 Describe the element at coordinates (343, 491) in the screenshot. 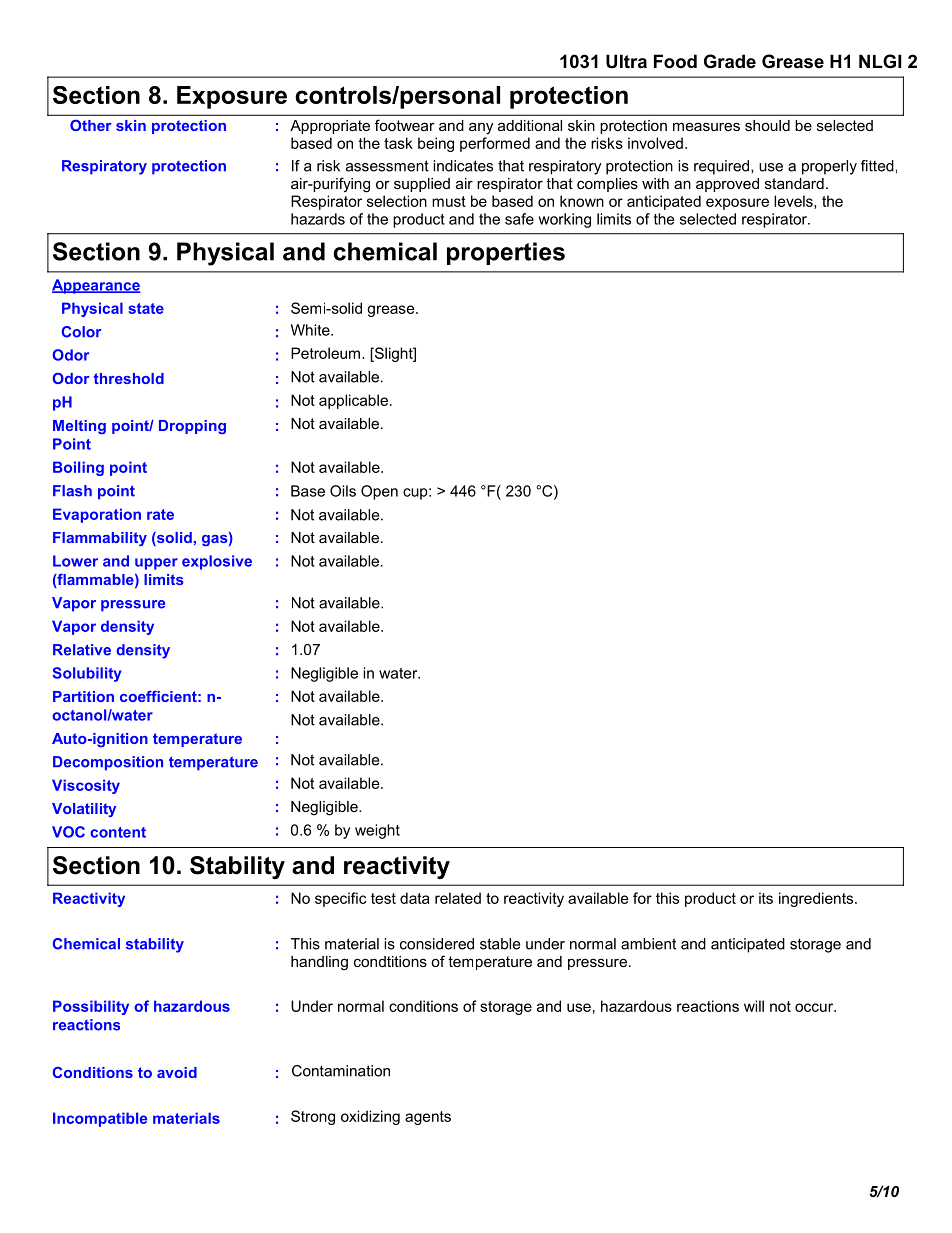

I see `Oils` at that location.
